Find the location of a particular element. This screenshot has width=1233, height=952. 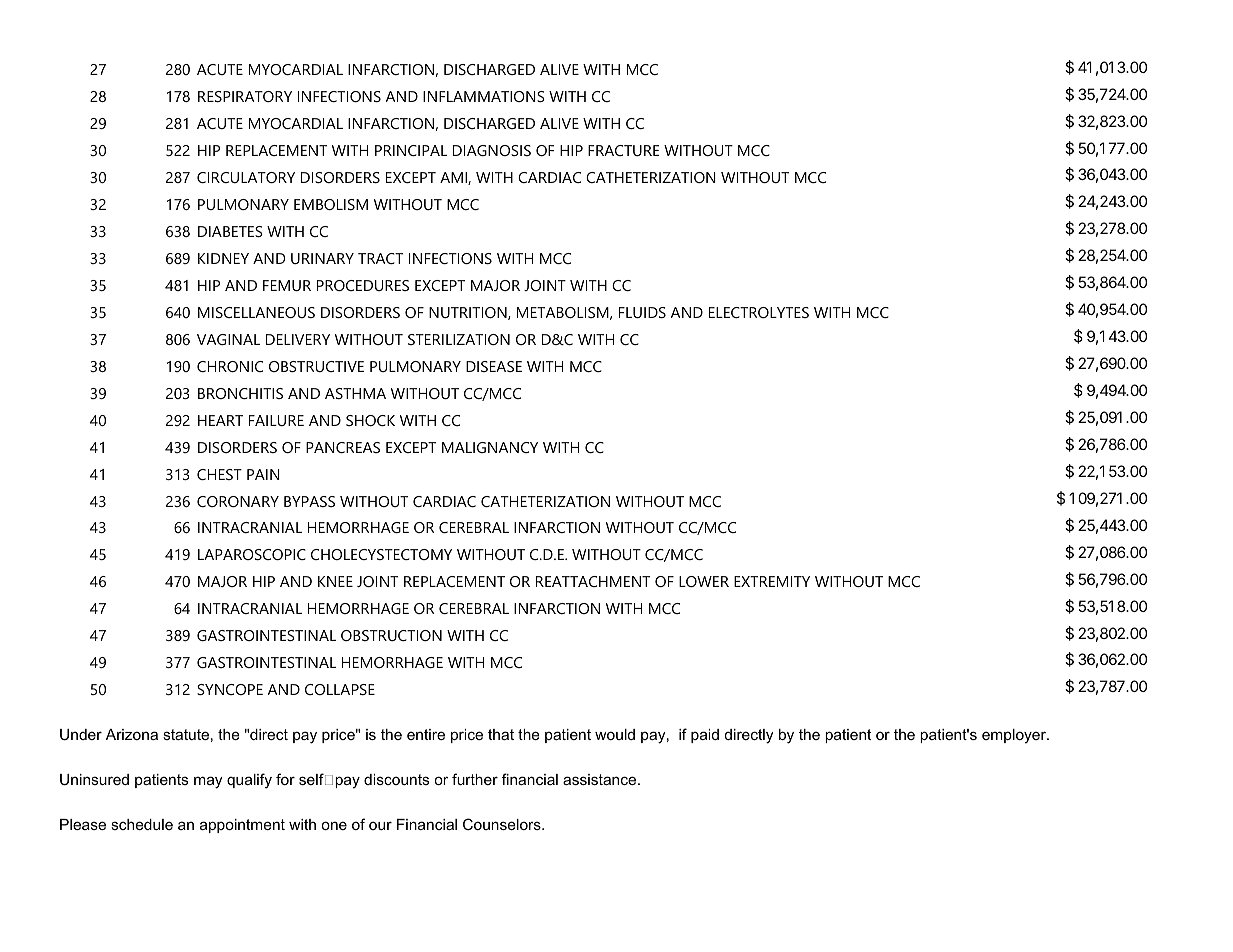

VAGINAL is located at coordinates (228, 339).
